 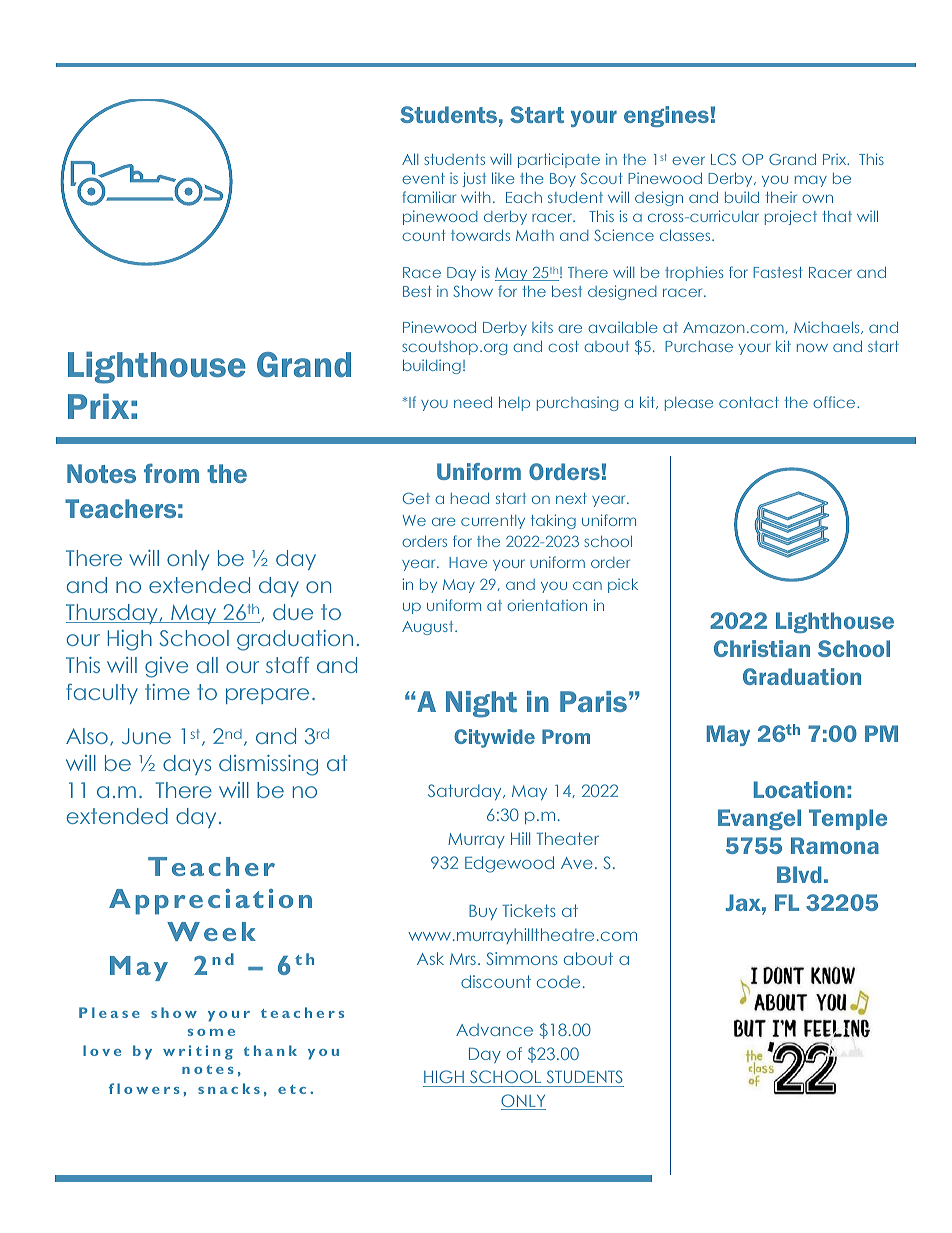 What do you see at coordinates (211, 931) in the image?
I see `Week` at bounding box center [211, 931].
